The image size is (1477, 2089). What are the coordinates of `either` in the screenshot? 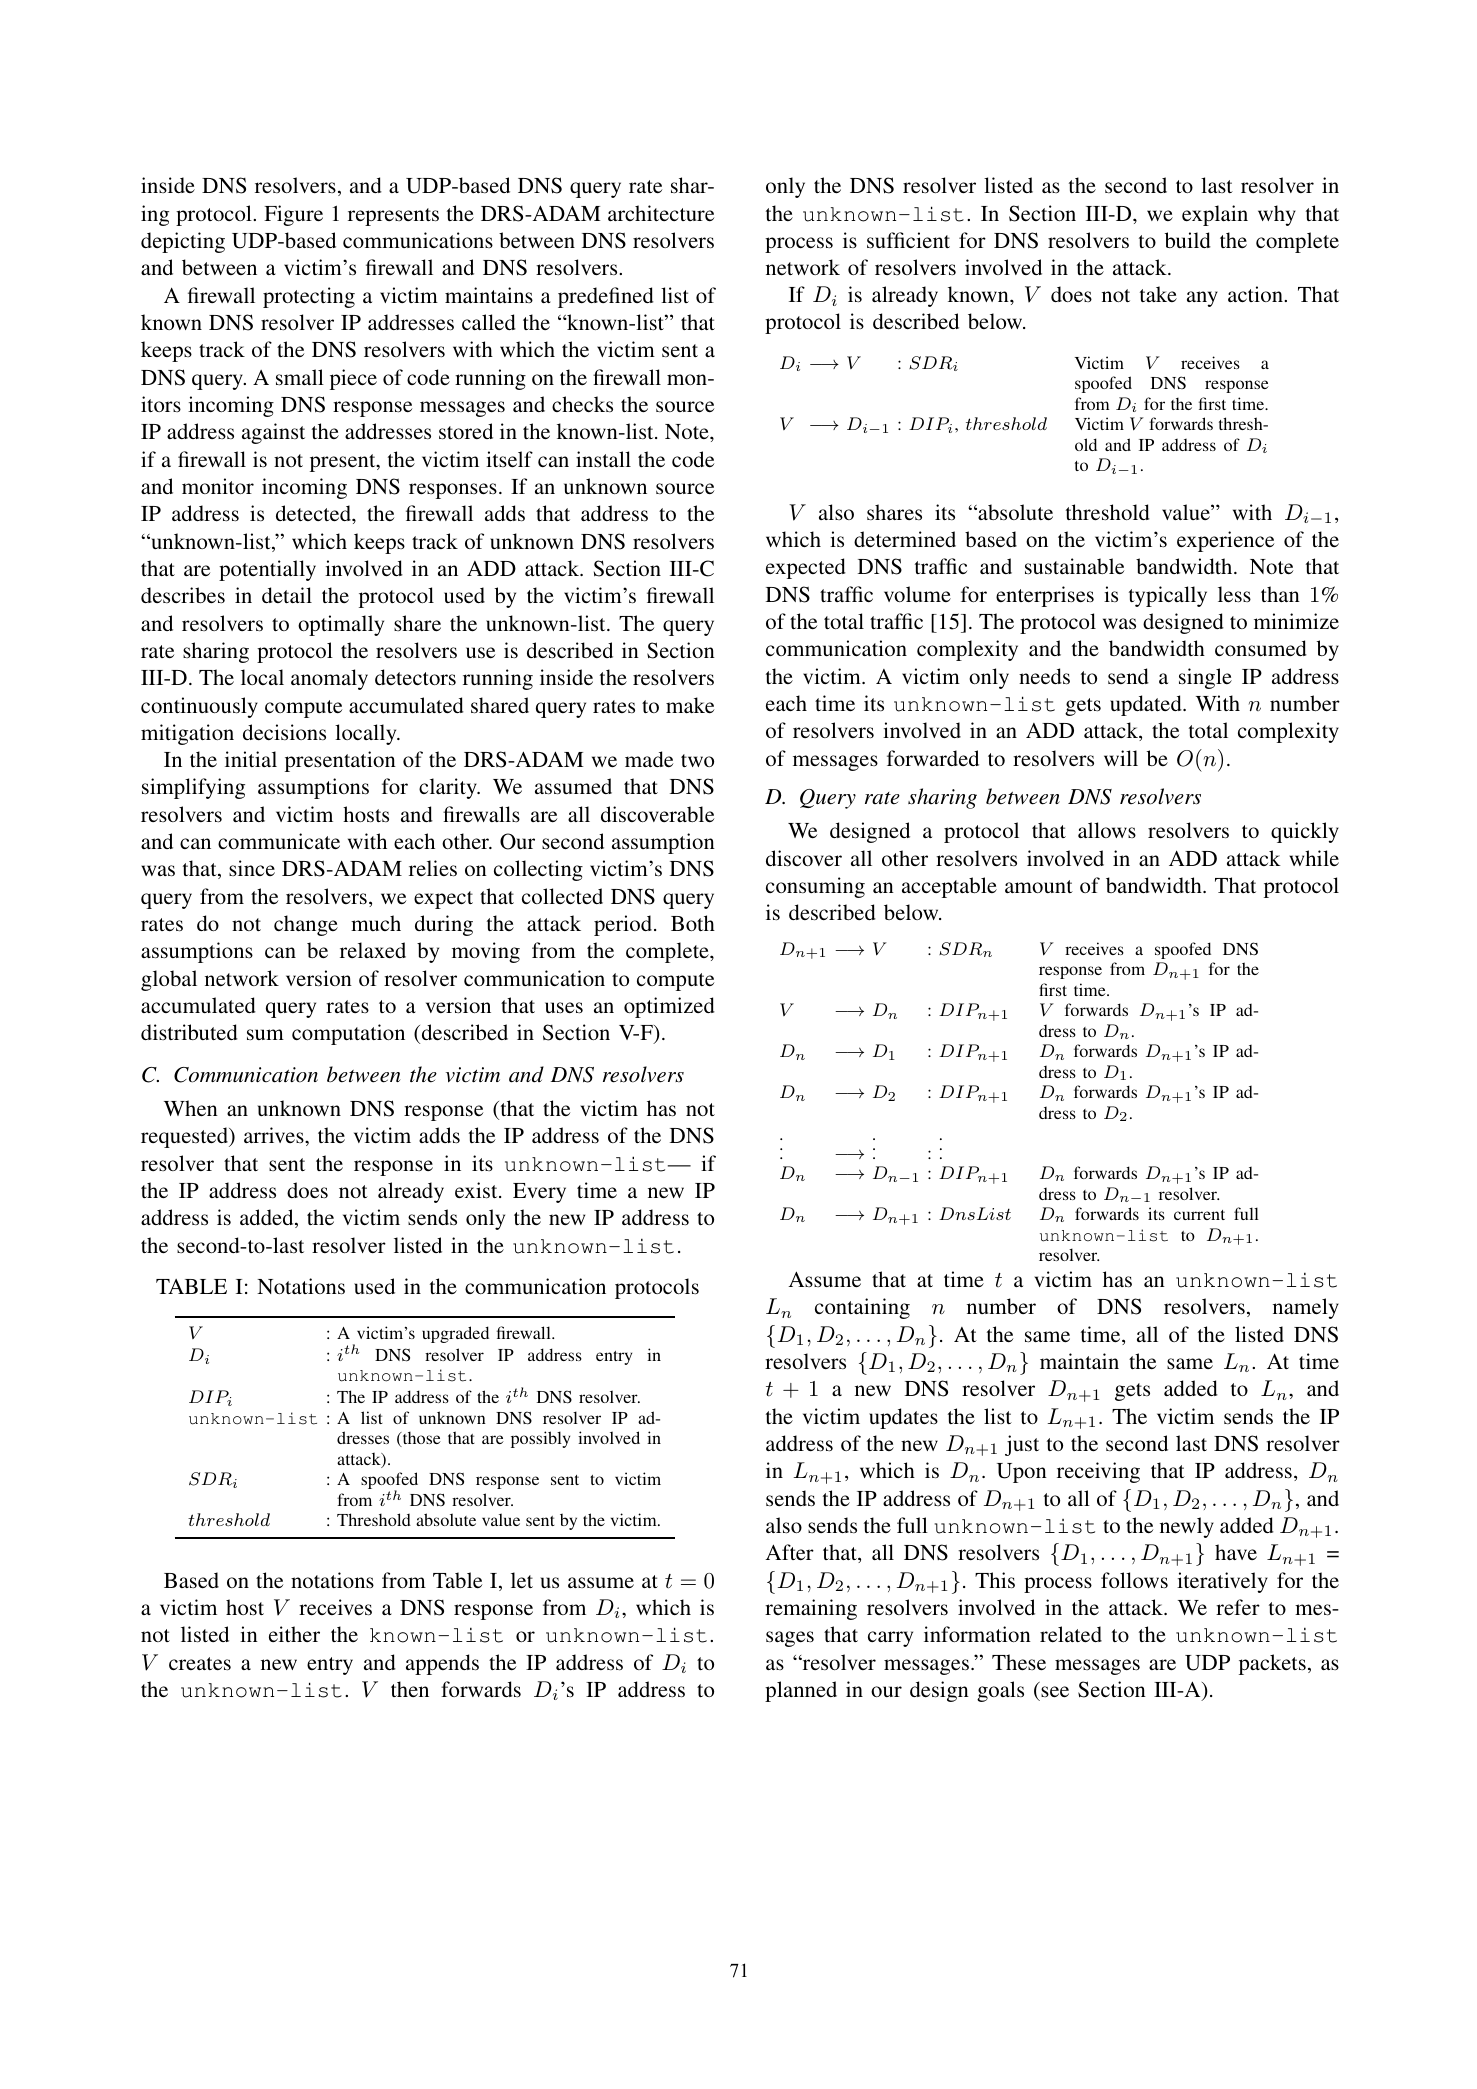 It's located at (294, 1634).
